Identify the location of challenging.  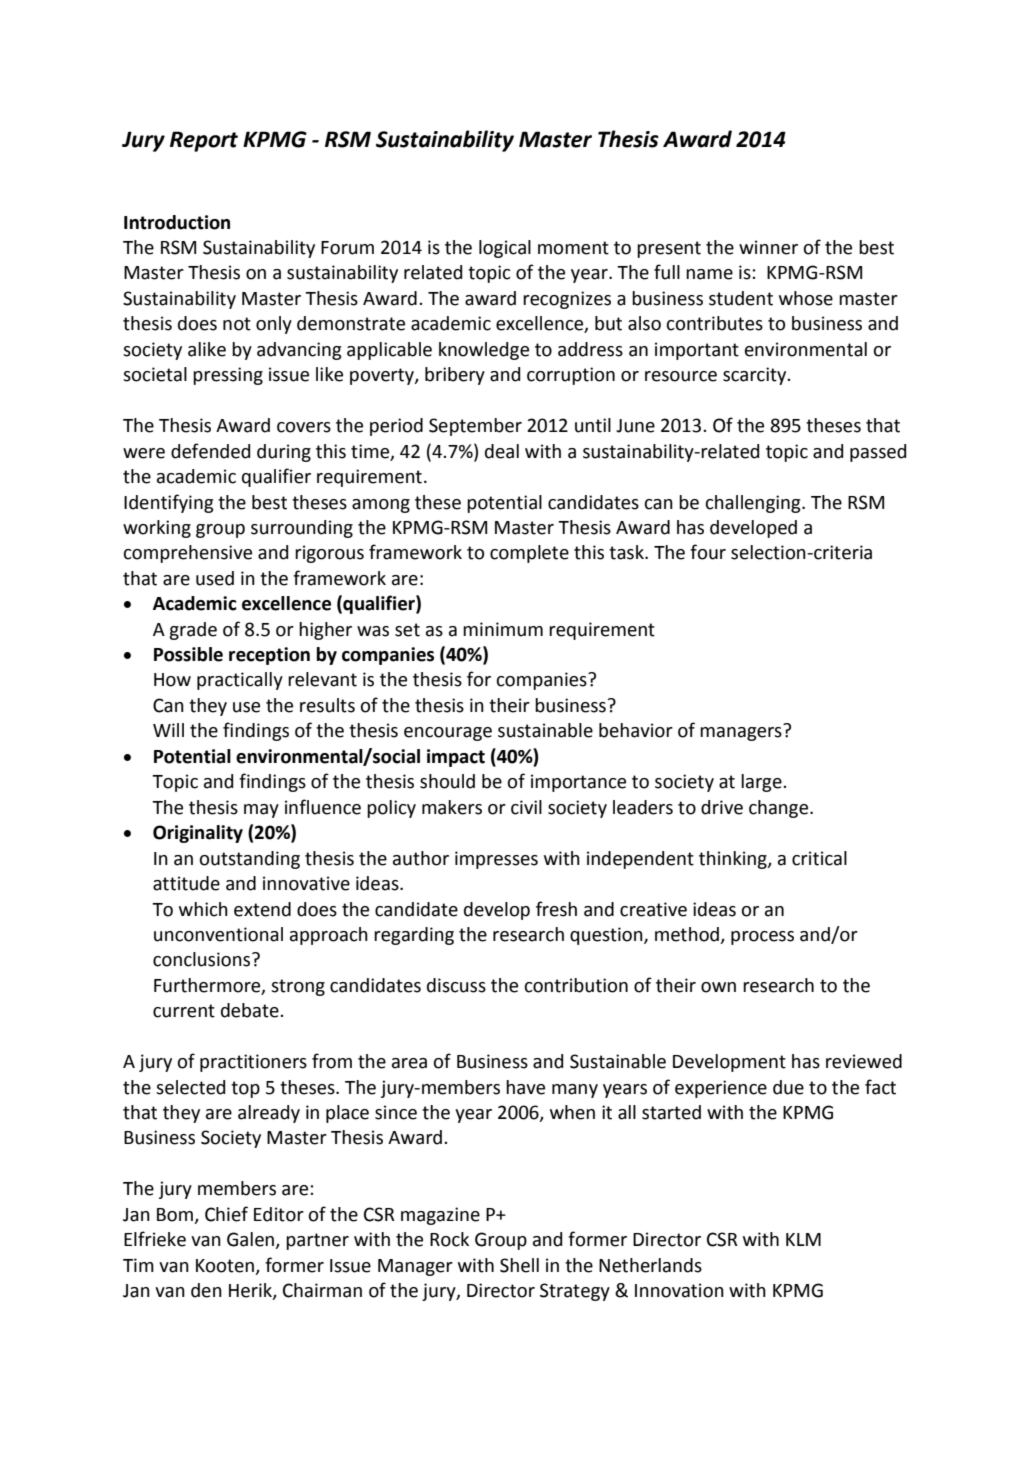
(754, 504).
